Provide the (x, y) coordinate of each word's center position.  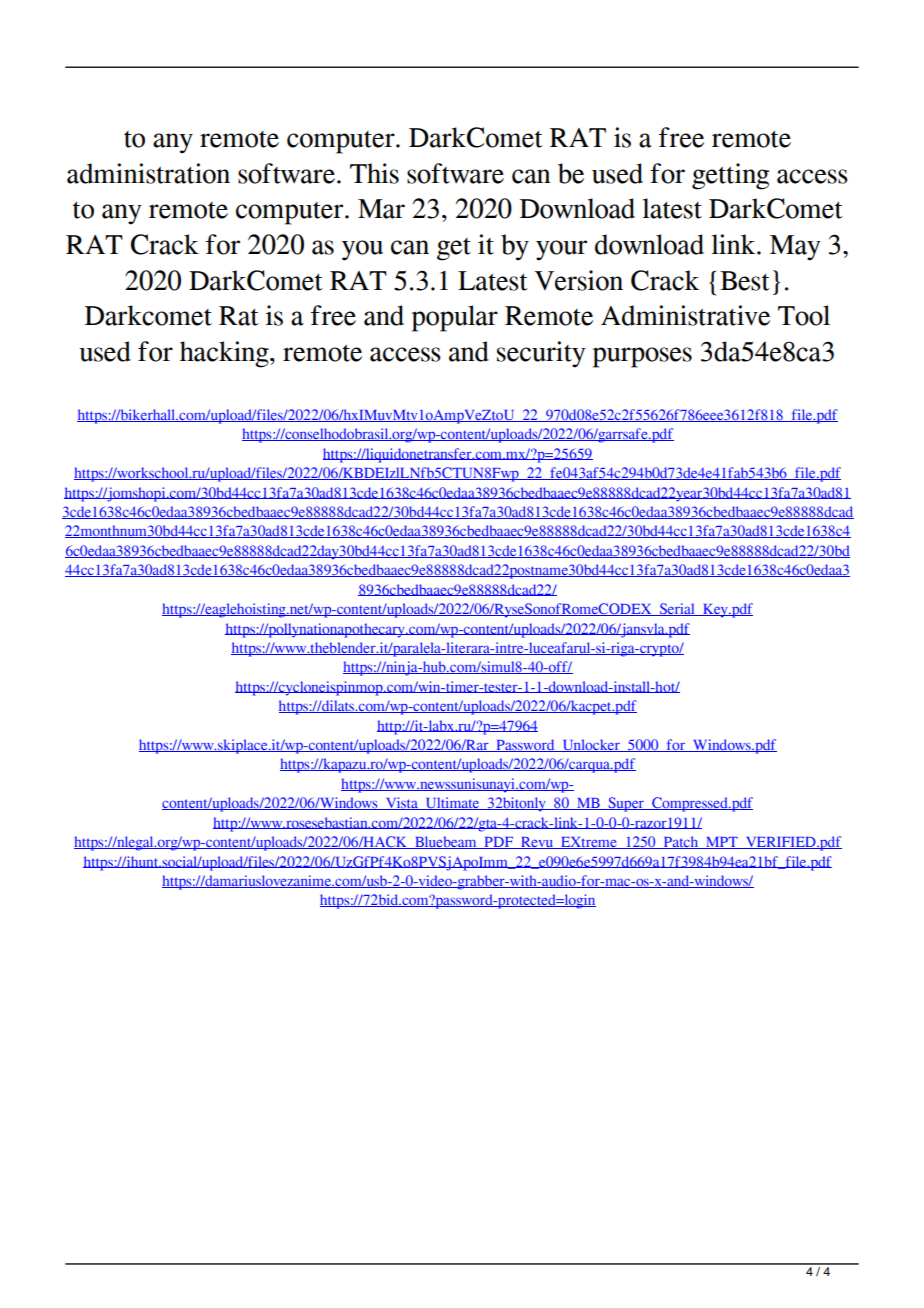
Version (578, 280)
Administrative (685, 315)
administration (148, 173)
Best (745, 281)
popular (455, 318)
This (374, 173)
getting (730, 176)
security (541, 354)
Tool (804, 315)
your (561, 250)
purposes (642, 357)
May (795, 248)
